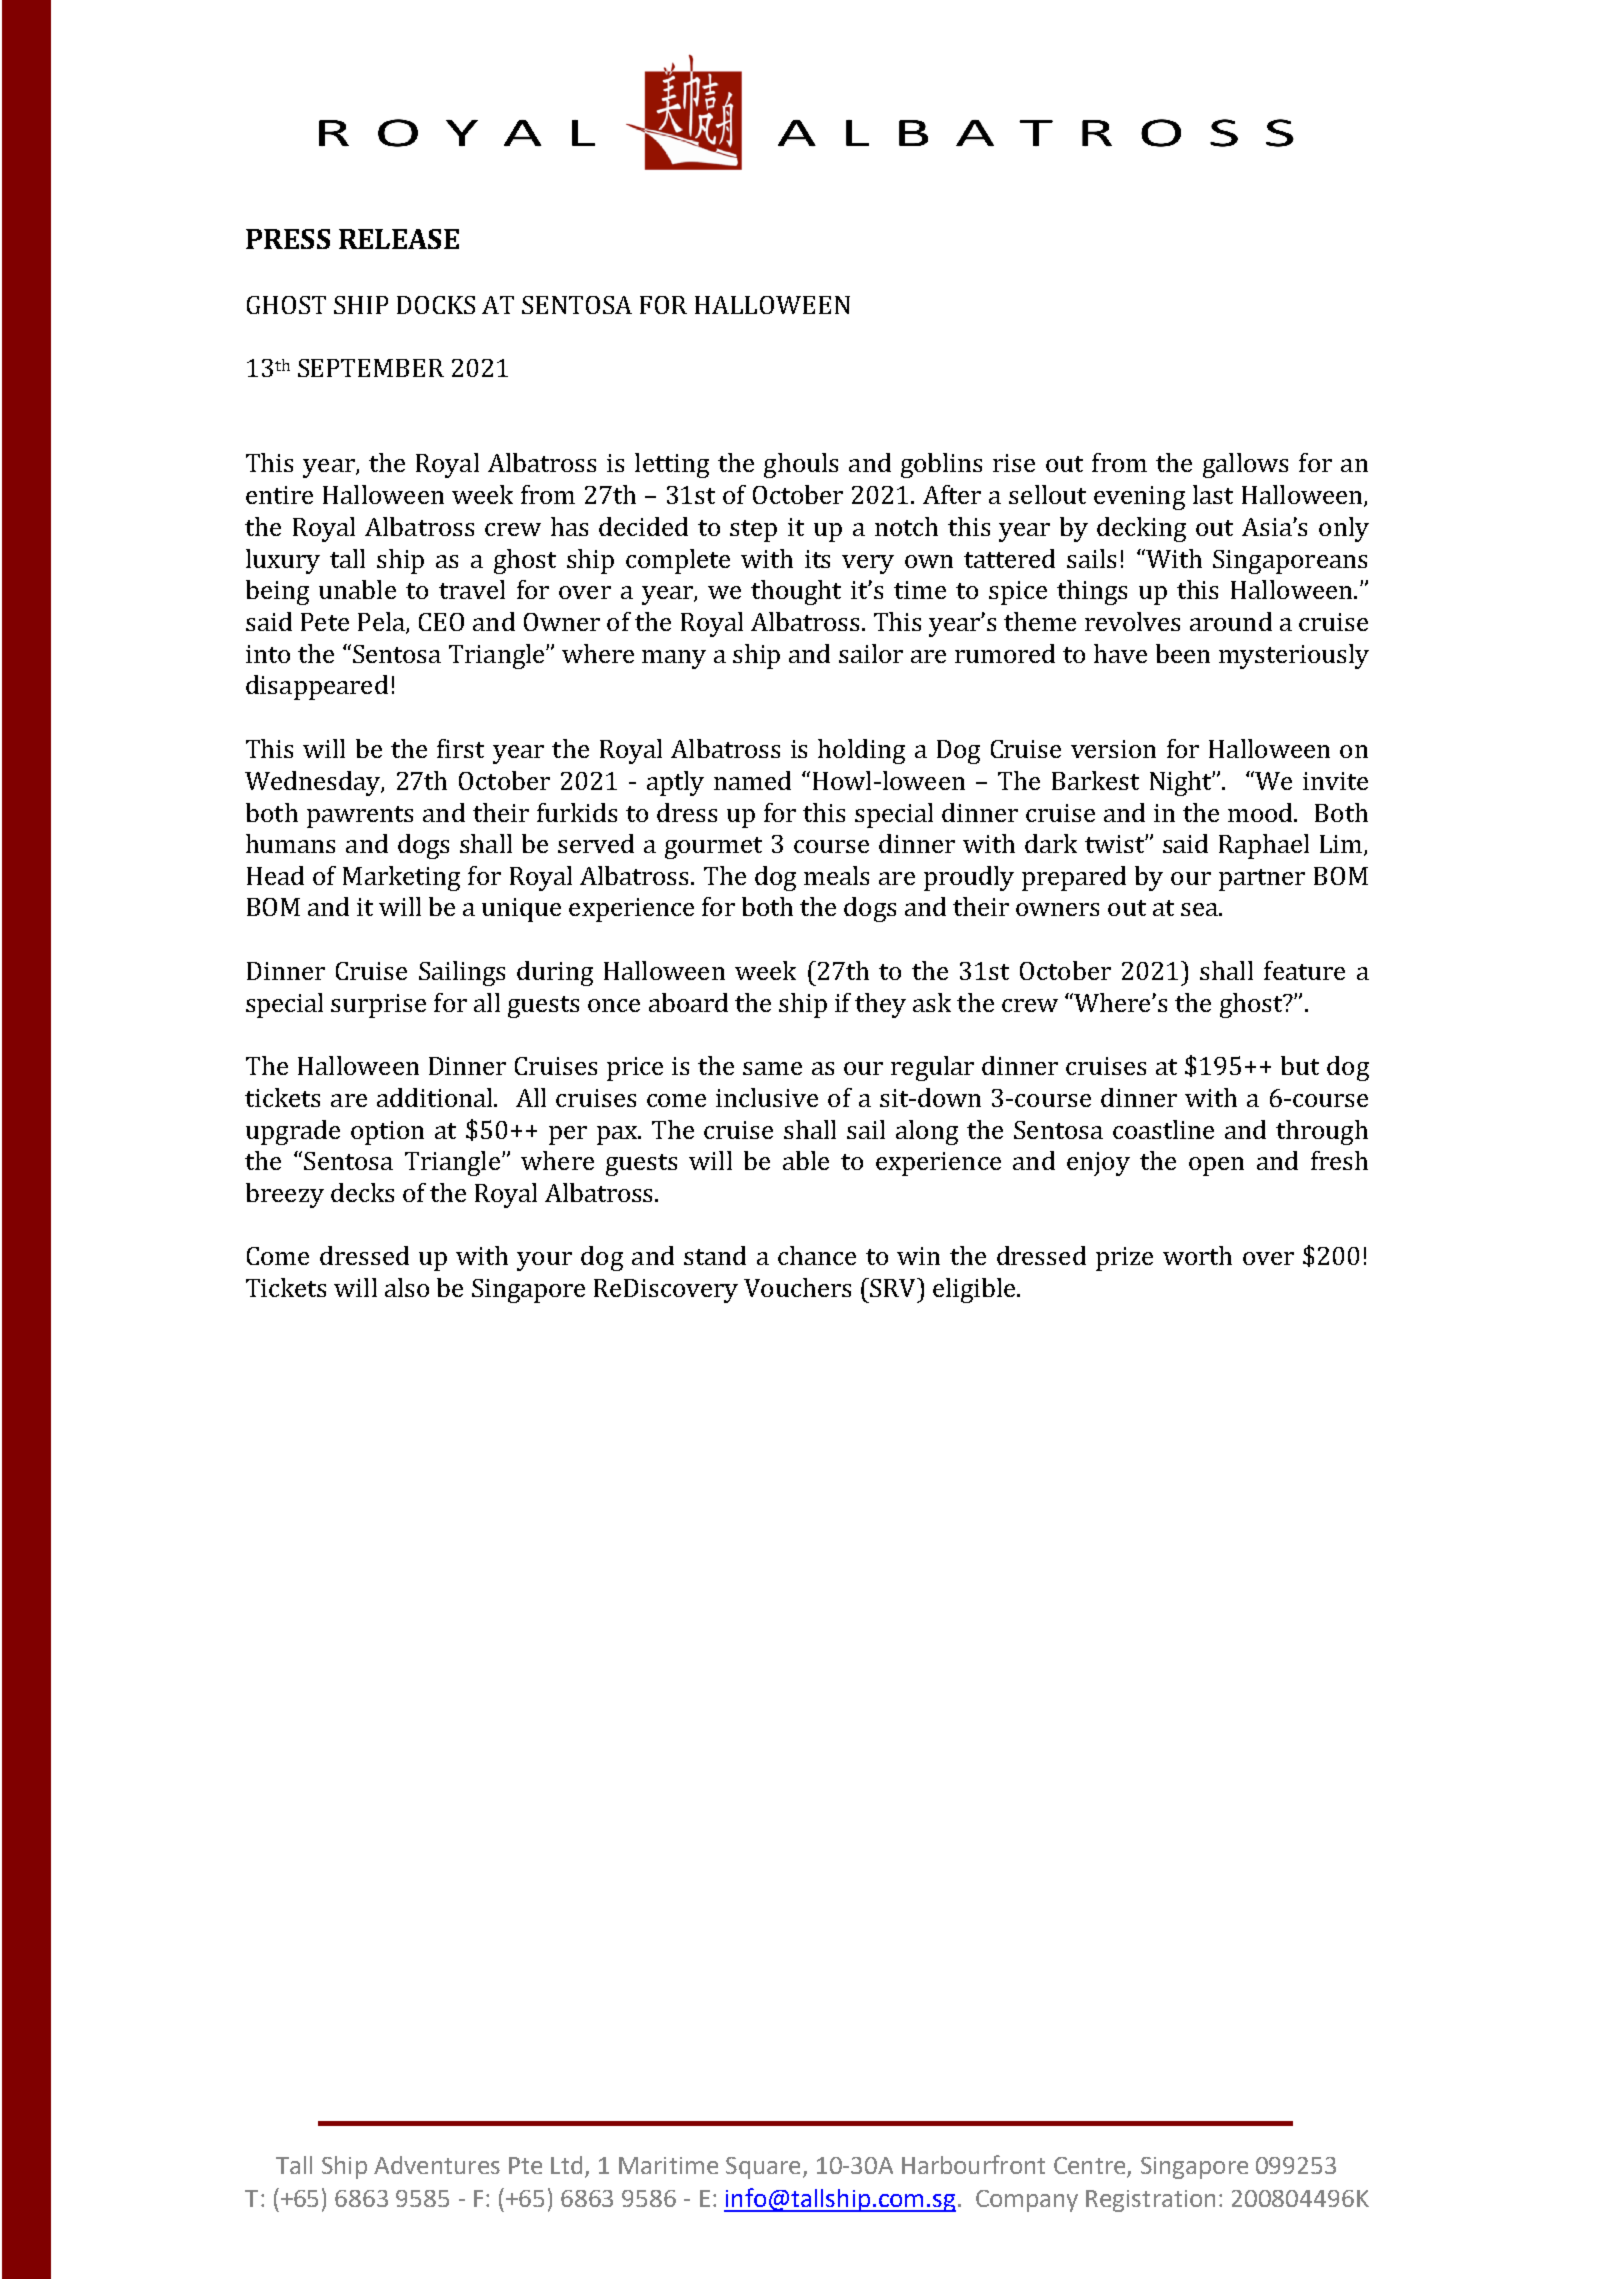 This document has width=1611, height=2279. Describe the element at coordinates (801, 465) in the document. I see `ghouls` at that location.
